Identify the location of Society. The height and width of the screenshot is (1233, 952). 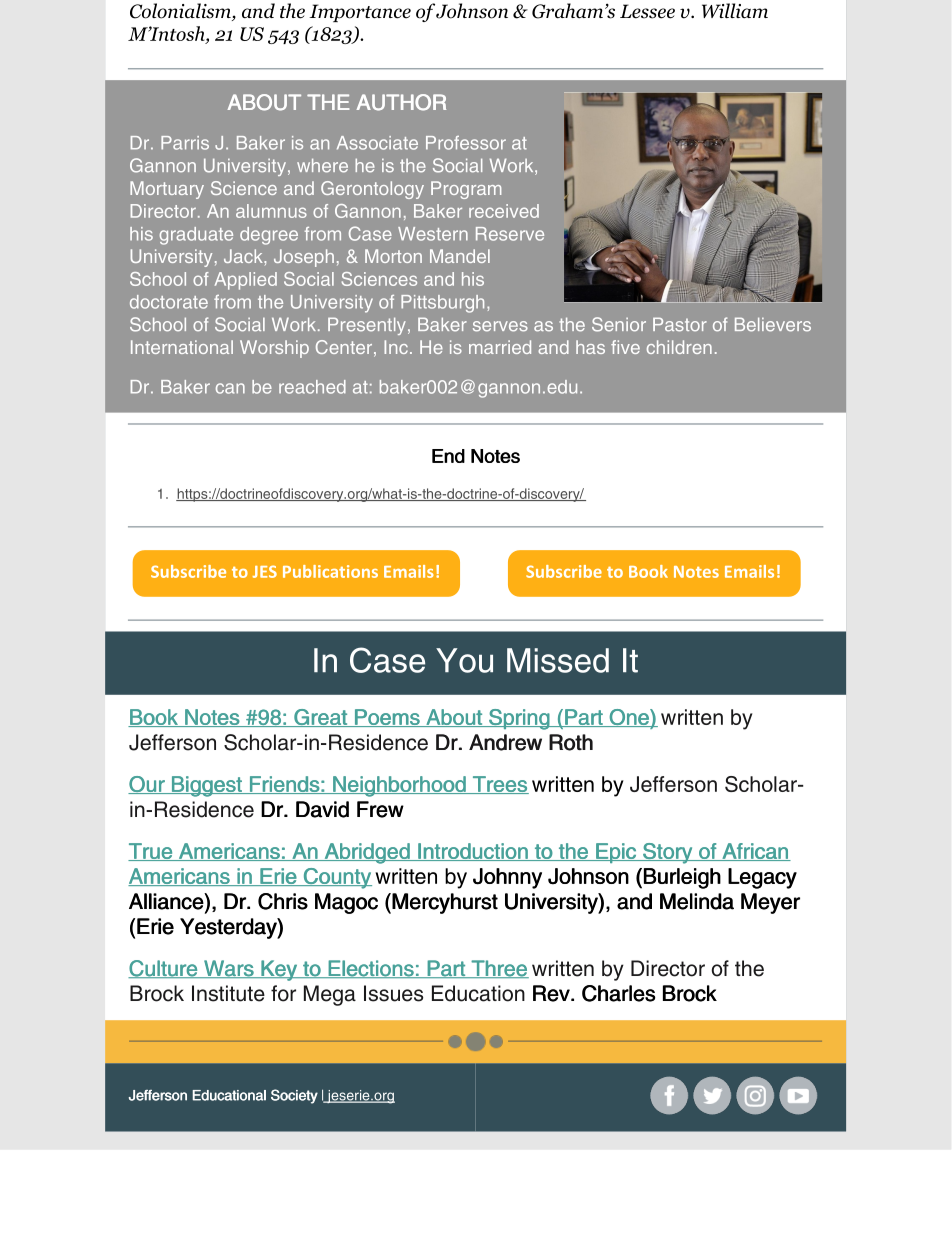
(294, 1096).
